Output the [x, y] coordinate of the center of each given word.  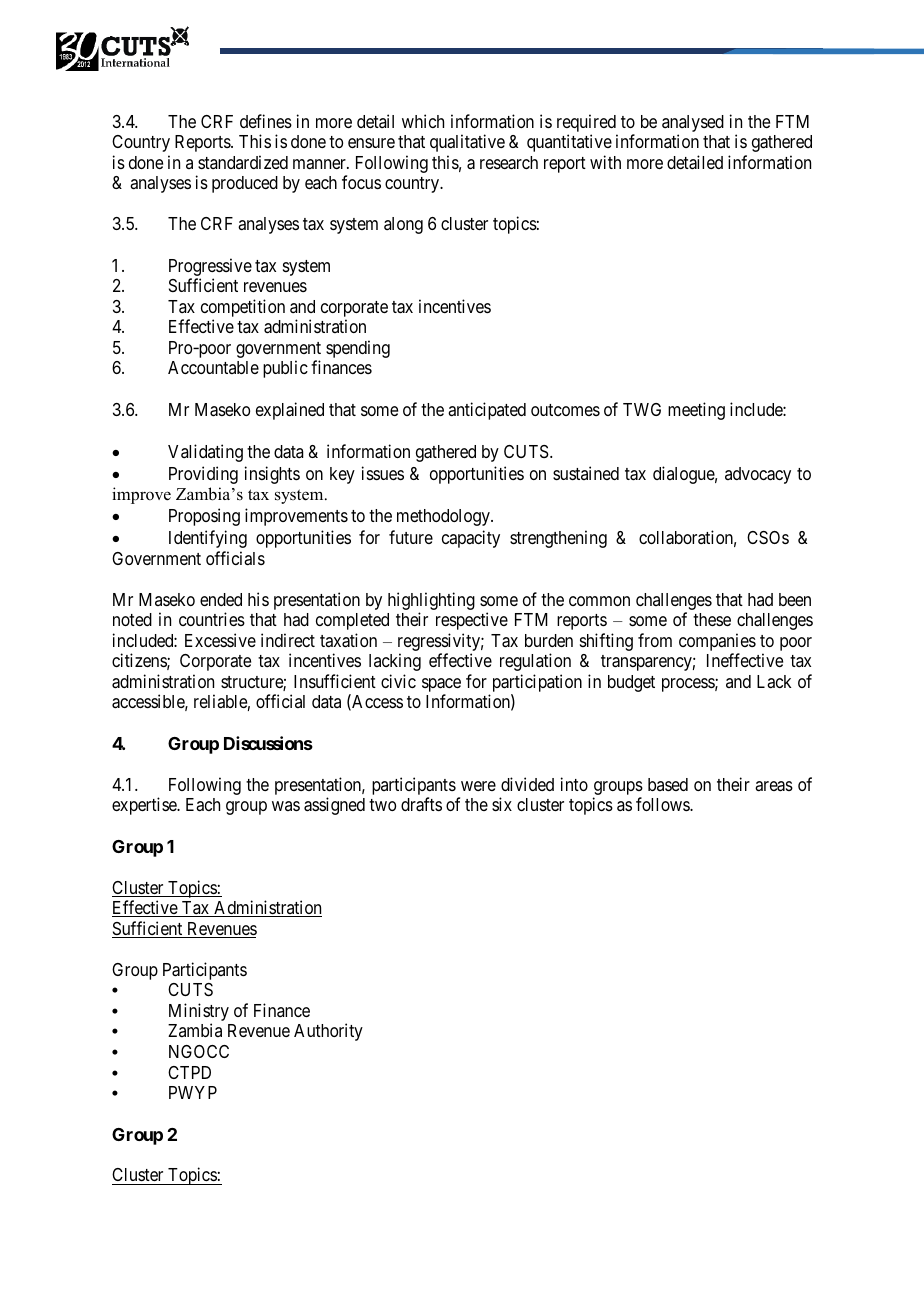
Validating [205, 453]
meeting [696, 411]
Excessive [220, 640]
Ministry [199, 1013]
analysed [693, 125]
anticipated [487, 411]
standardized [243, 162]
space [441, 686]
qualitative [467, 143]
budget [631, 683]
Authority [328, 1032]
